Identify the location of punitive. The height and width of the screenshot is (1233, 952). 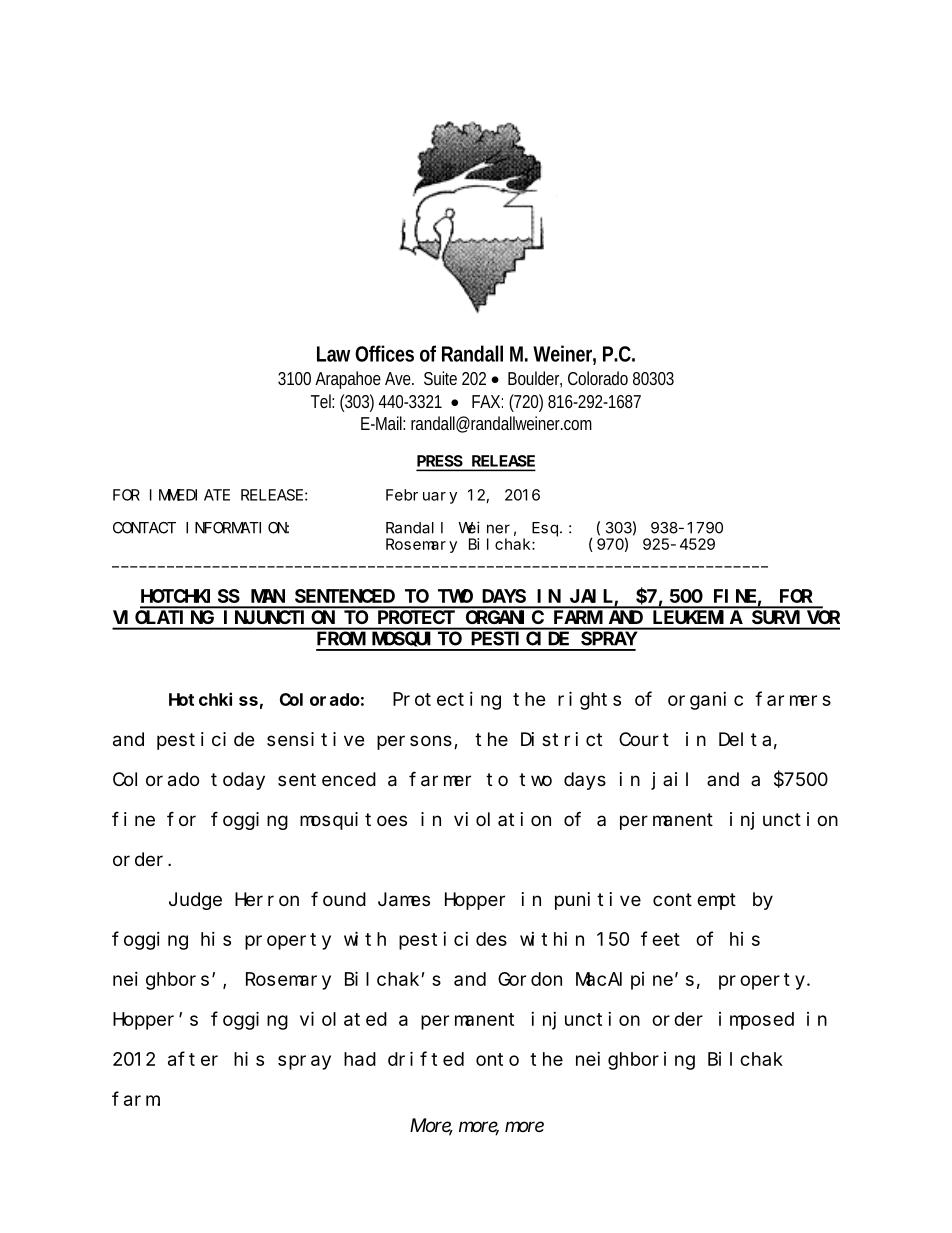
(598, 901).
